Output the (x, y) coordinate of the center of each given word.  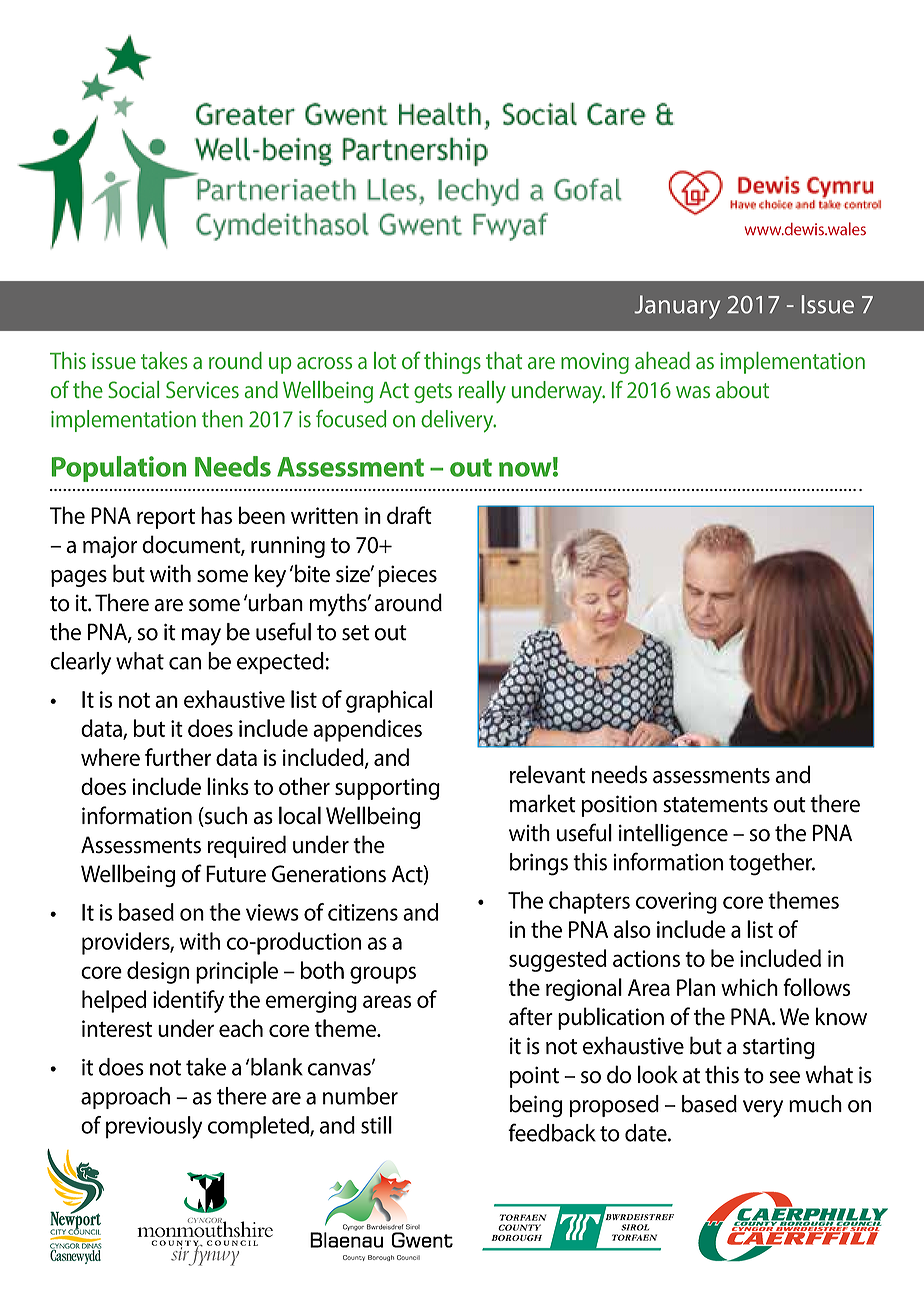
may (201, 637)
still (376, 1125)
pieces (407, 576)
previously (154, 1127)
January (677, 307)
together (771, 864)
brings (539, 864)
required (247, 846)
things (452, 363)
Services (202, 389)
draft (409, 515)
